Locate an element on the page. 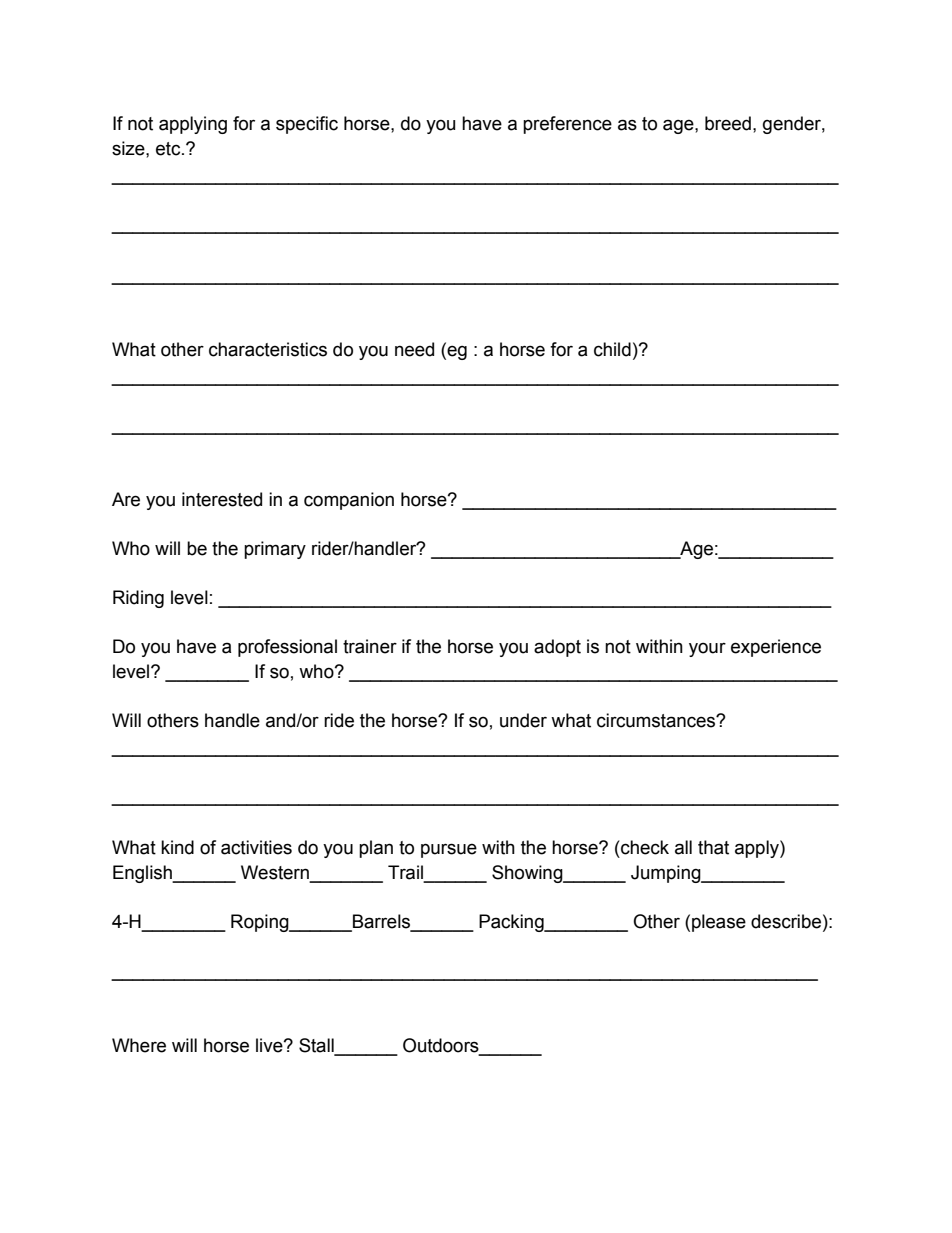 This page has height=1233, width=952. preference is located at coordinates (567, 125).
